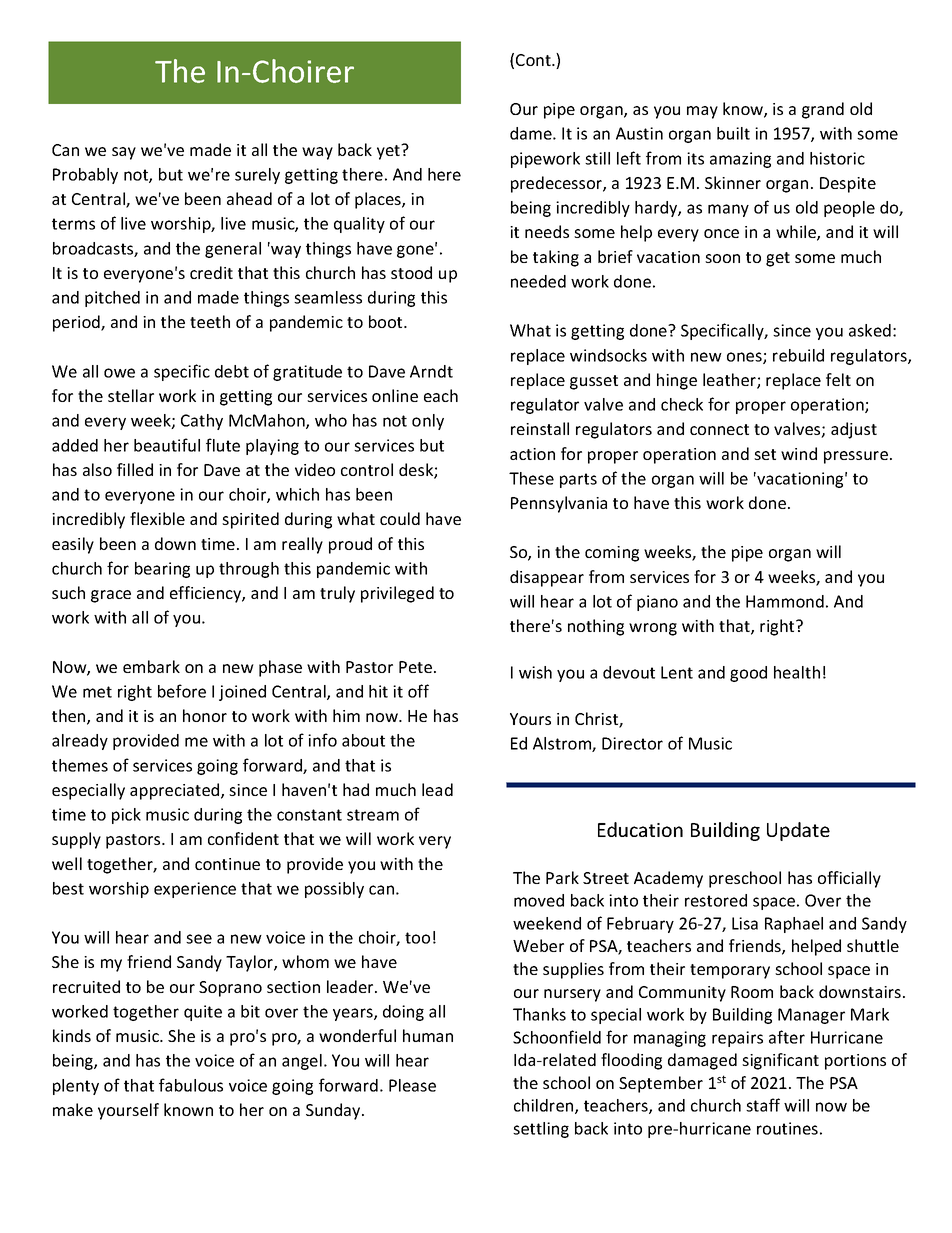 This image has height=1233, width=952. I want to click on yet, so click(390, 152).
